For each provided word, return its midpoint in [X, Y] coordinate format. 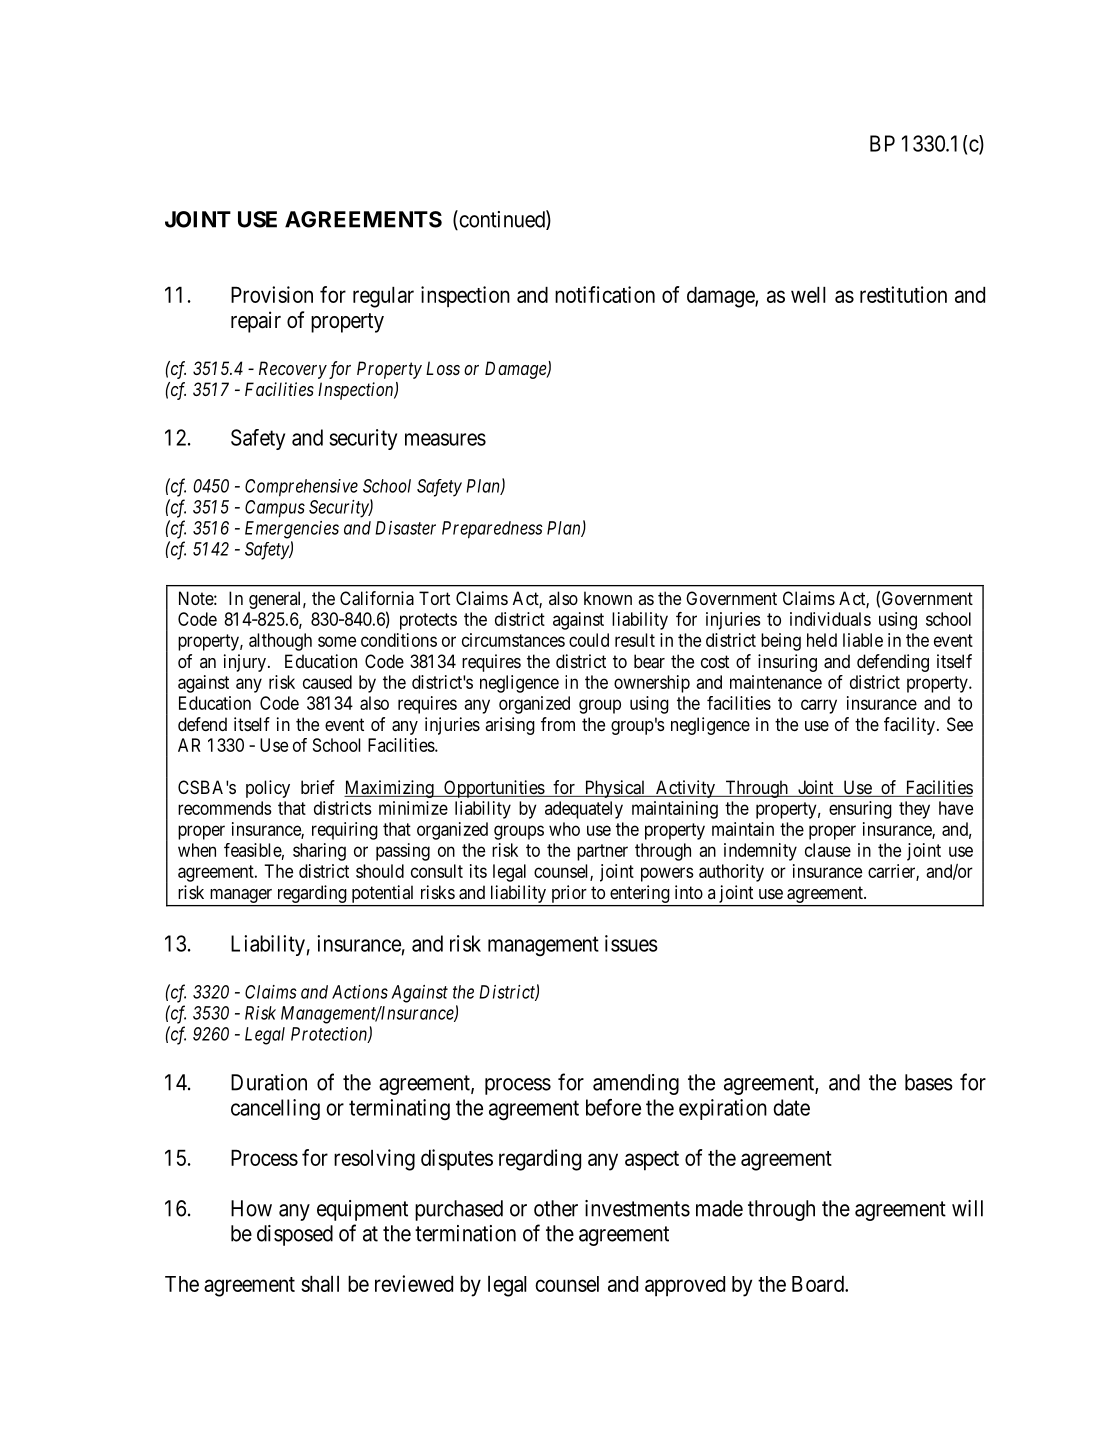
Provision [272, 294]
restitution [903, 294]
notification [605, 294]
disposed [295, 1235]
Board [819, 1284]
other [556, 1208]
